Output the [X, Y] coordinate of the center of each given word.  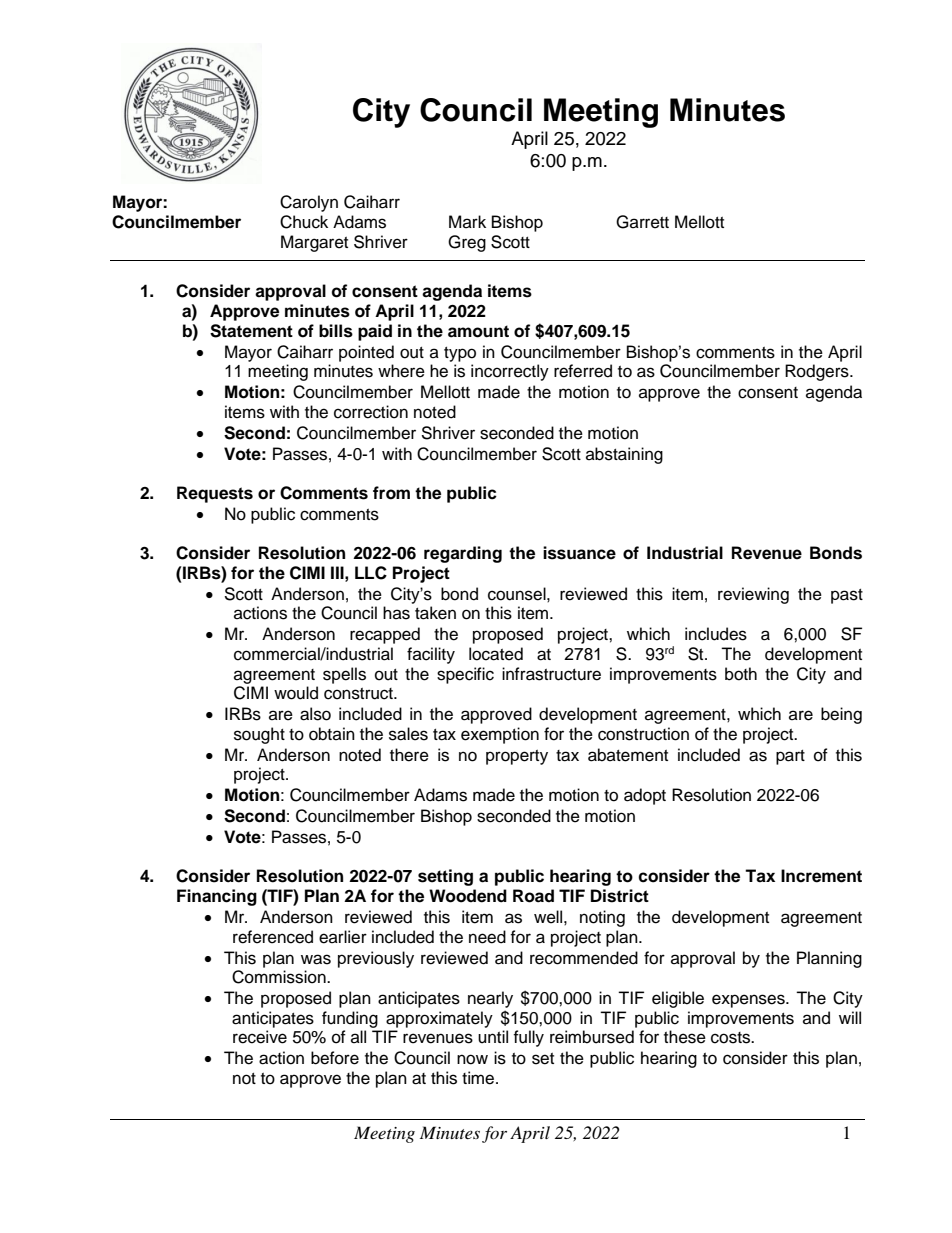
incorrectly [510, 372]
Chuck [304, 222]
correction [371, 412]
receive [260, 1037]
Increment [821, 876]
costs [731, 1038]
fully [528, 1038]
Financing [217, 897]
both [741, 674]
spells [344, 675]
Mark [467, 221]
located [496, 654]
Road [533, 896]
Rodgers [818, 372]
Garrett [642, 222]
